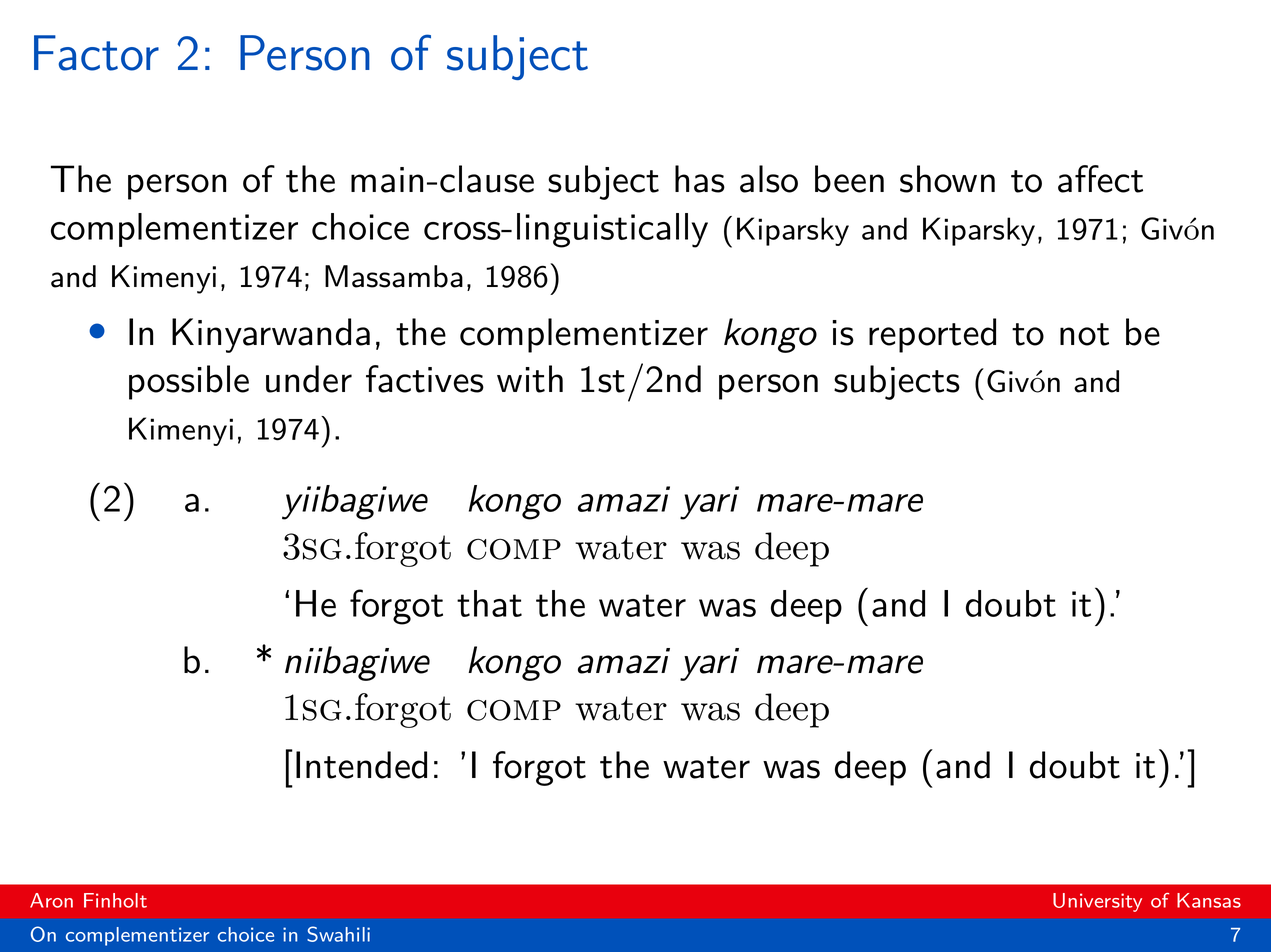  I want to click on that, so click(489, 603).
